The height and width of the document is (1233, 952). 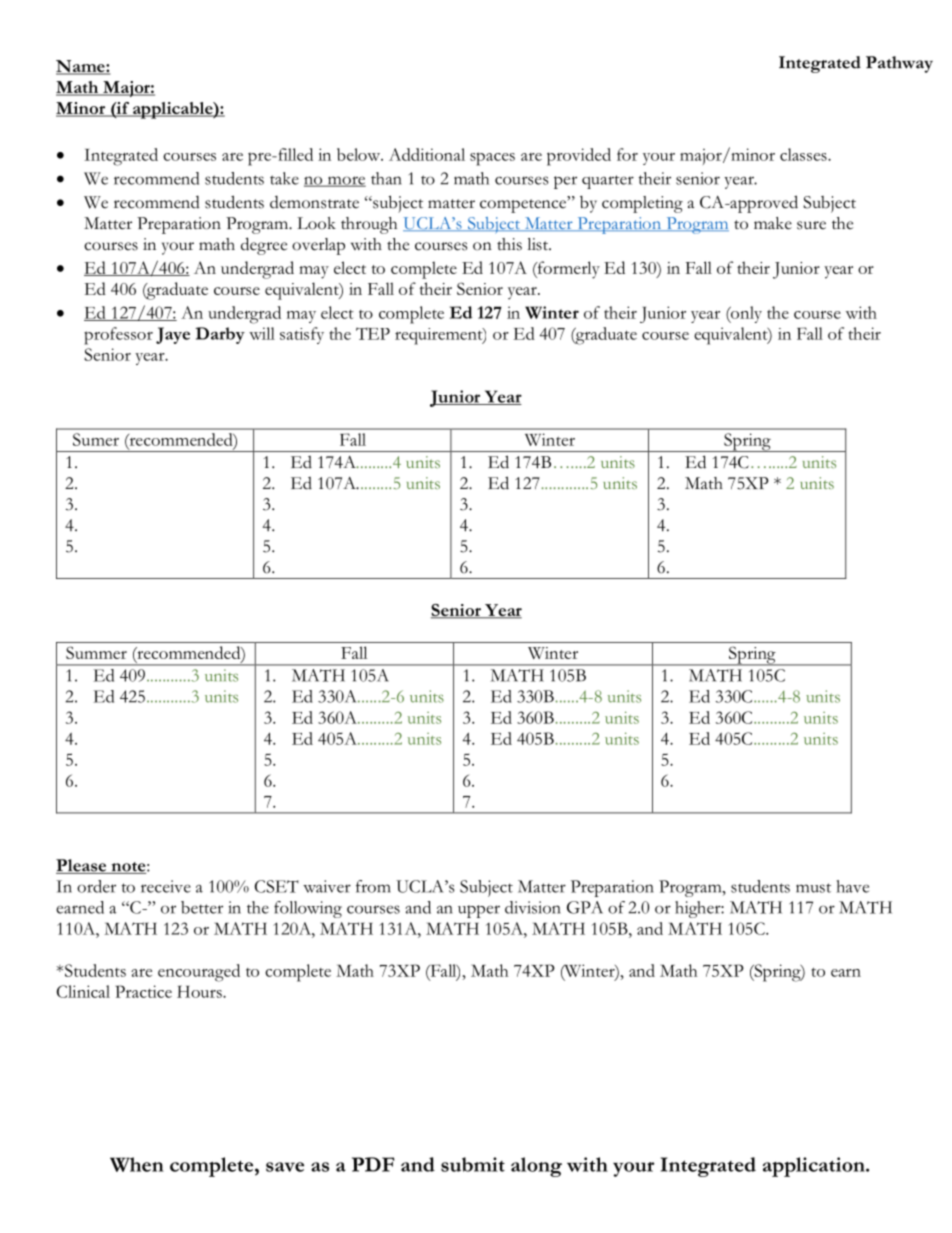 I want to click on classes, so click(x=804, y=154).
